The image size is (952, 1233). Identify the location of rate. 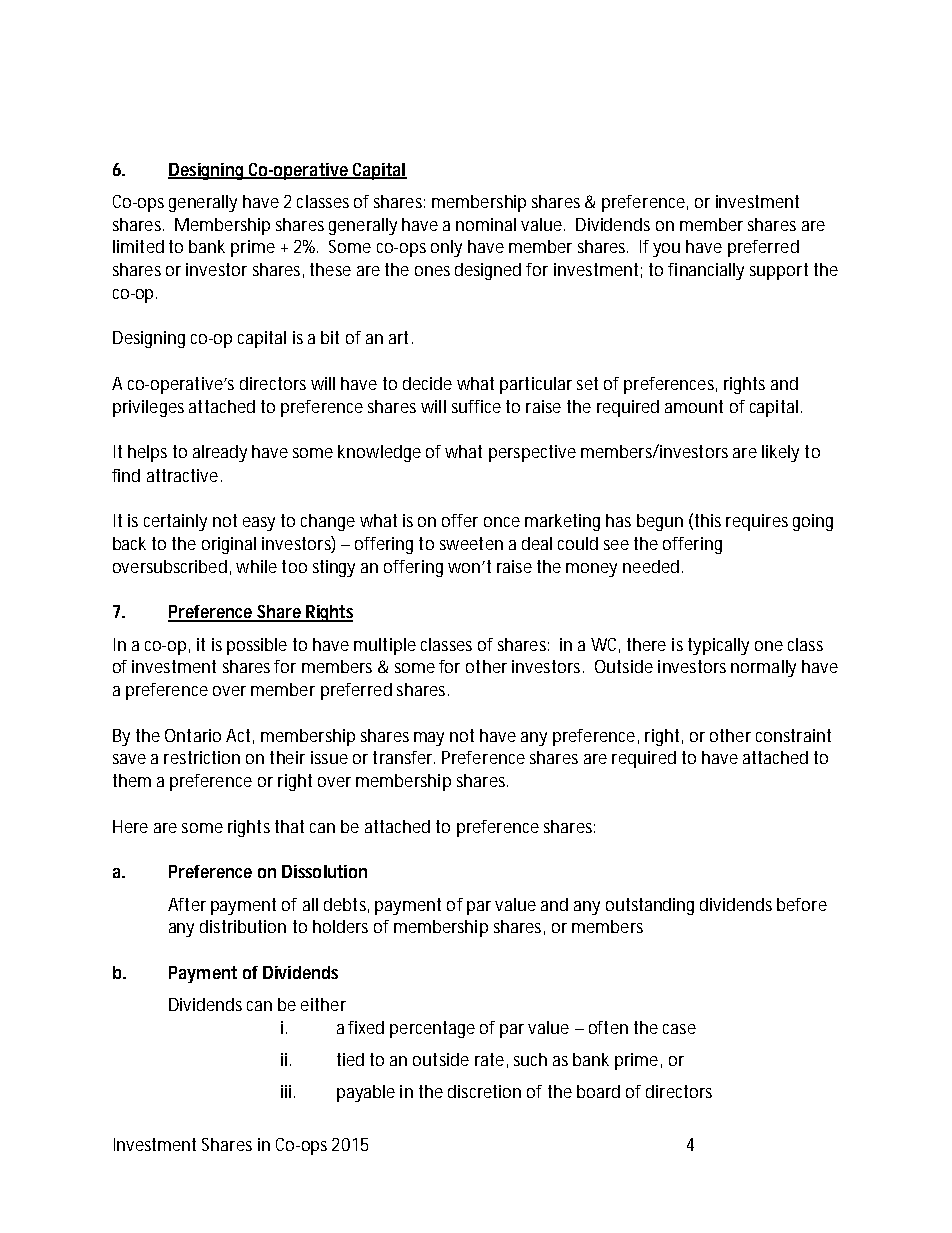
(489, 1059).
